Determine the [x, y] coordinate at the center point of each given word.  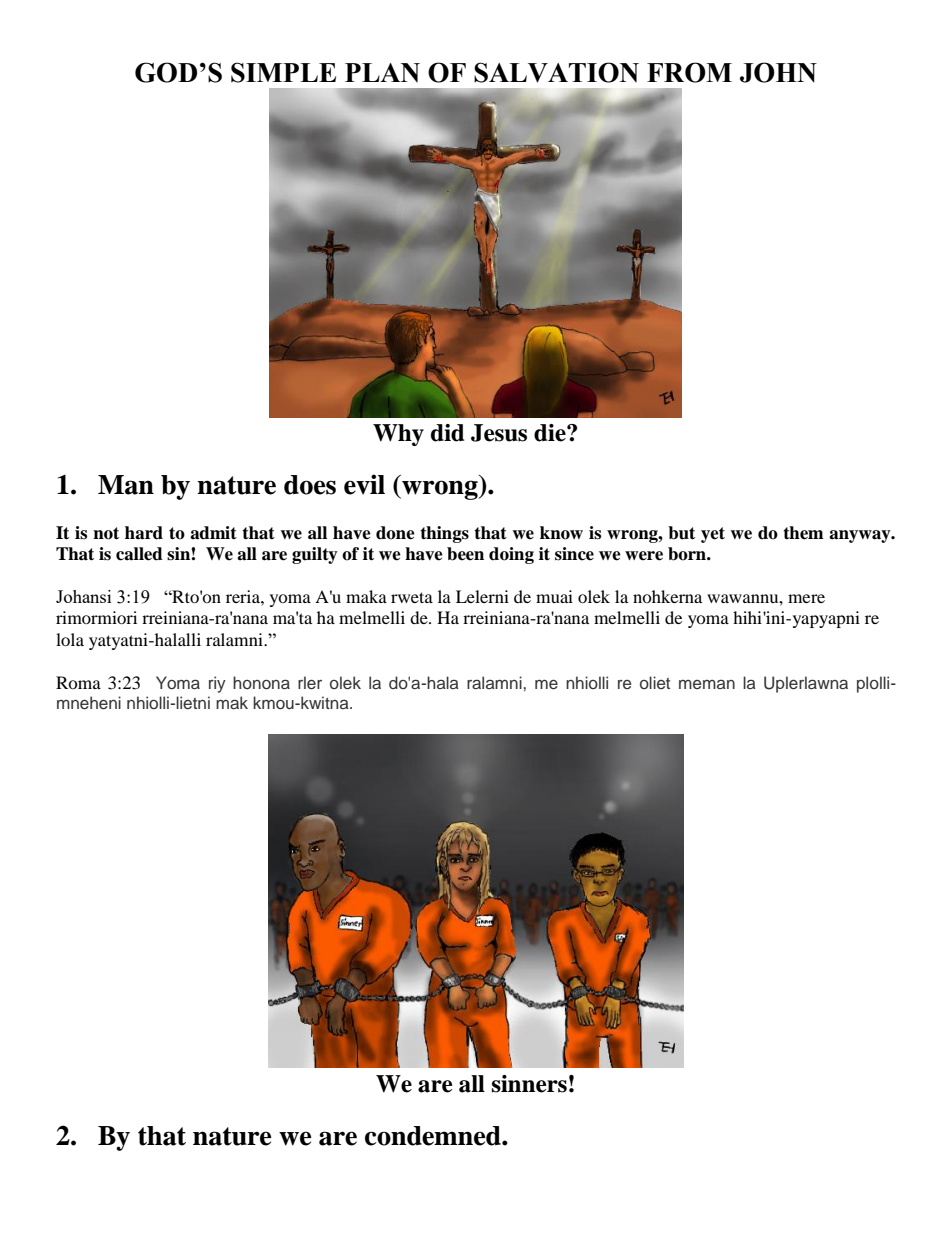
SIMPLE [283, 72]
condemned [434, 1136]
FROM [689, 72]
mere [806, 598]
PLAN [382, 73]
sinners [529, 1084]
